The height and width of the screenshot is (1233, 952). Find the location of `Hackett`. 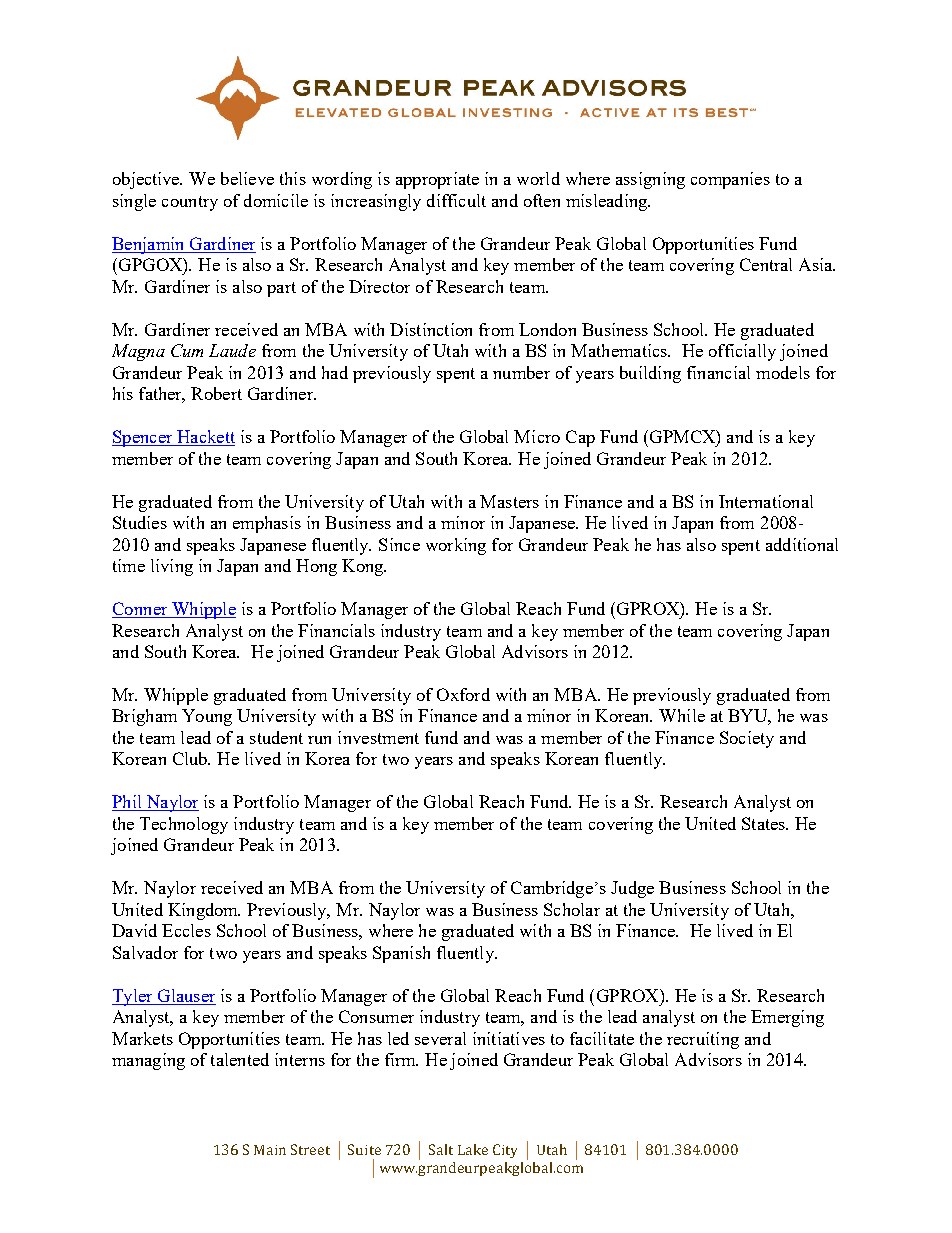

Hackett is located at coordinates (205, 438).
